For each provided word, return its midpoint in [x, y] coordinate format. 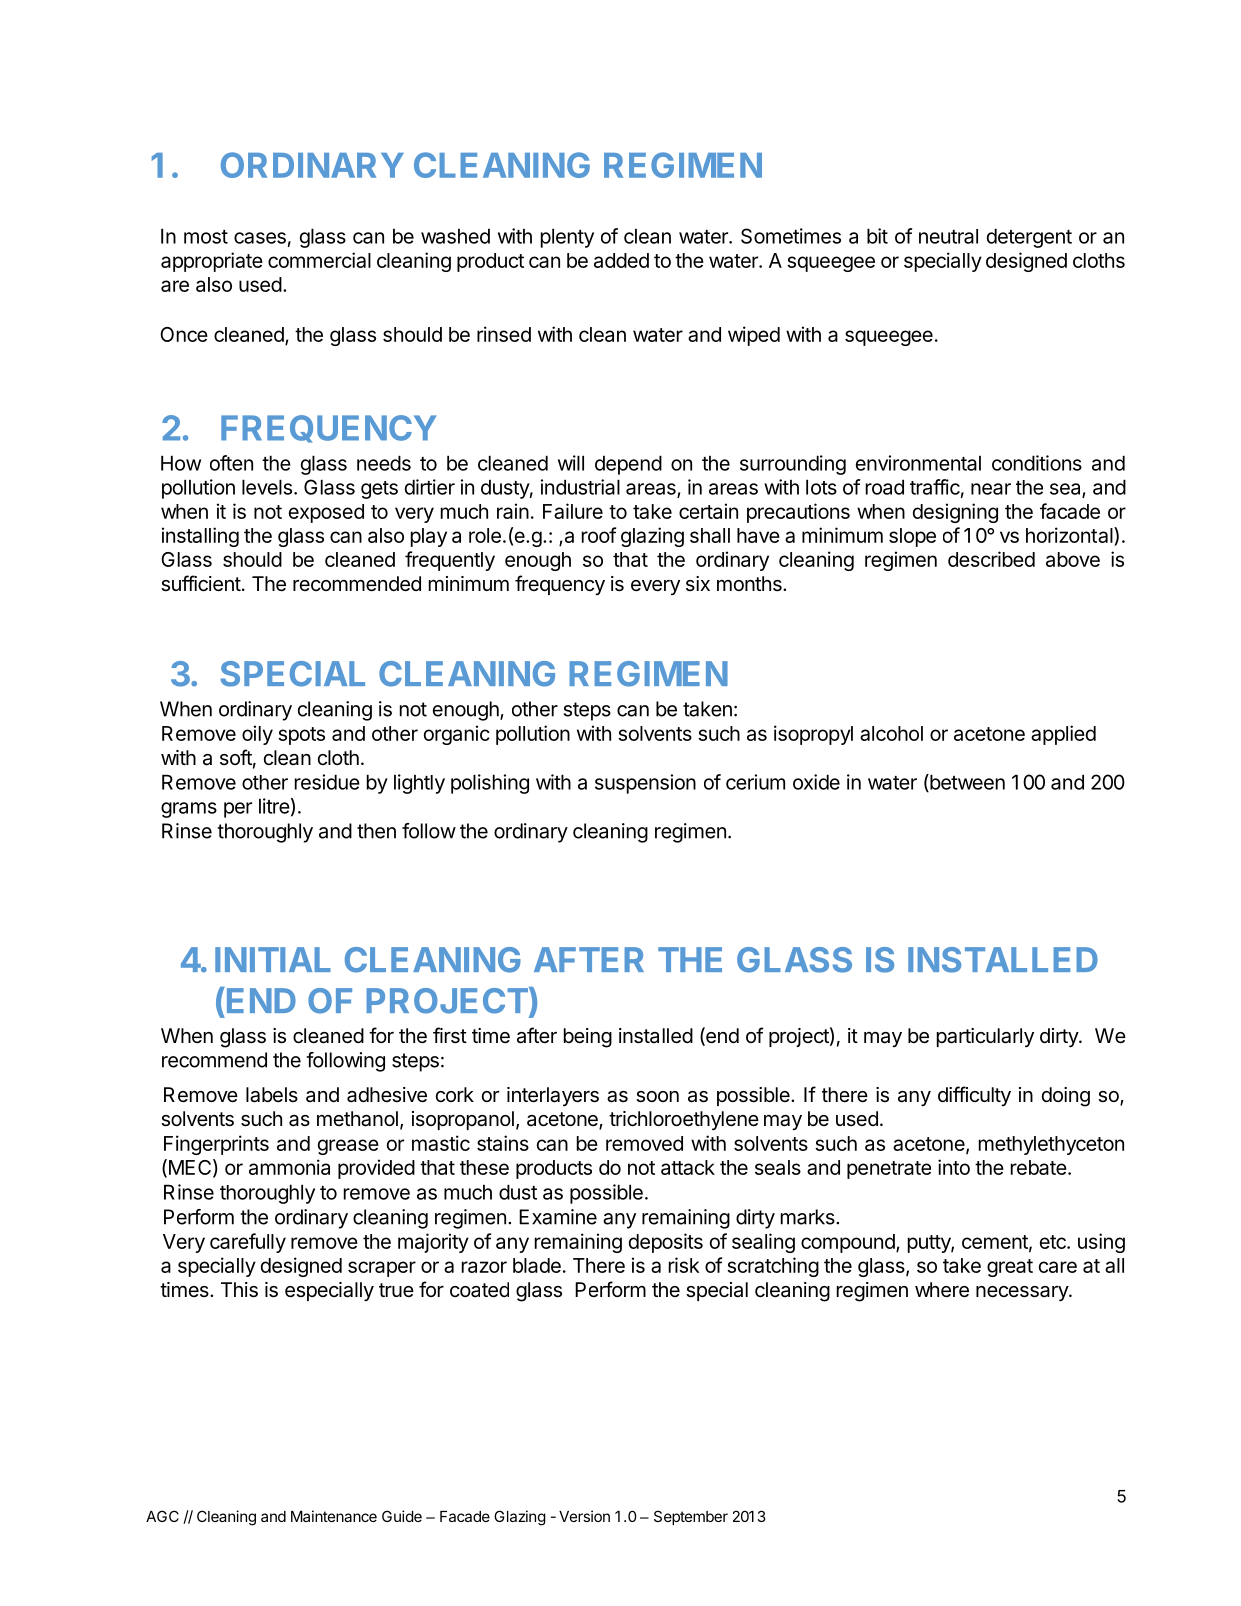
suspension [645, 784]
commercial [319, 260]
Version [584, 1516]
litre [274, 806]
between [966, 783]
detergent [1029, 238]
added [621, 260]
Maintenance [334, 1516]
